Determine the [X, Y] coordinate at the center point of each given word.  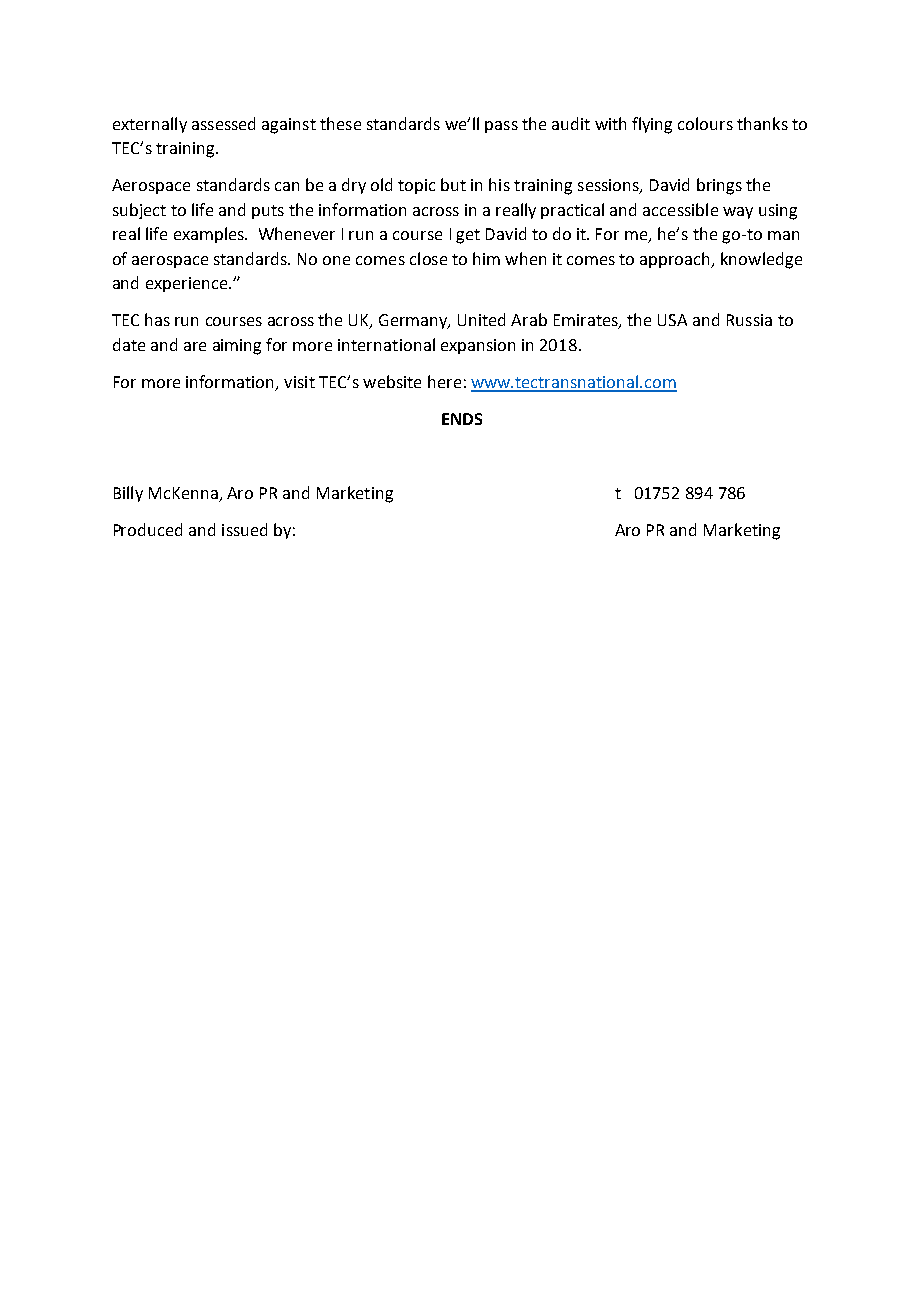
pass [501, 127]
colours [705, 123]
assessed [223, 123]
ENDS [462, 419]
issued [244, 529]
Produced [148, 529]
